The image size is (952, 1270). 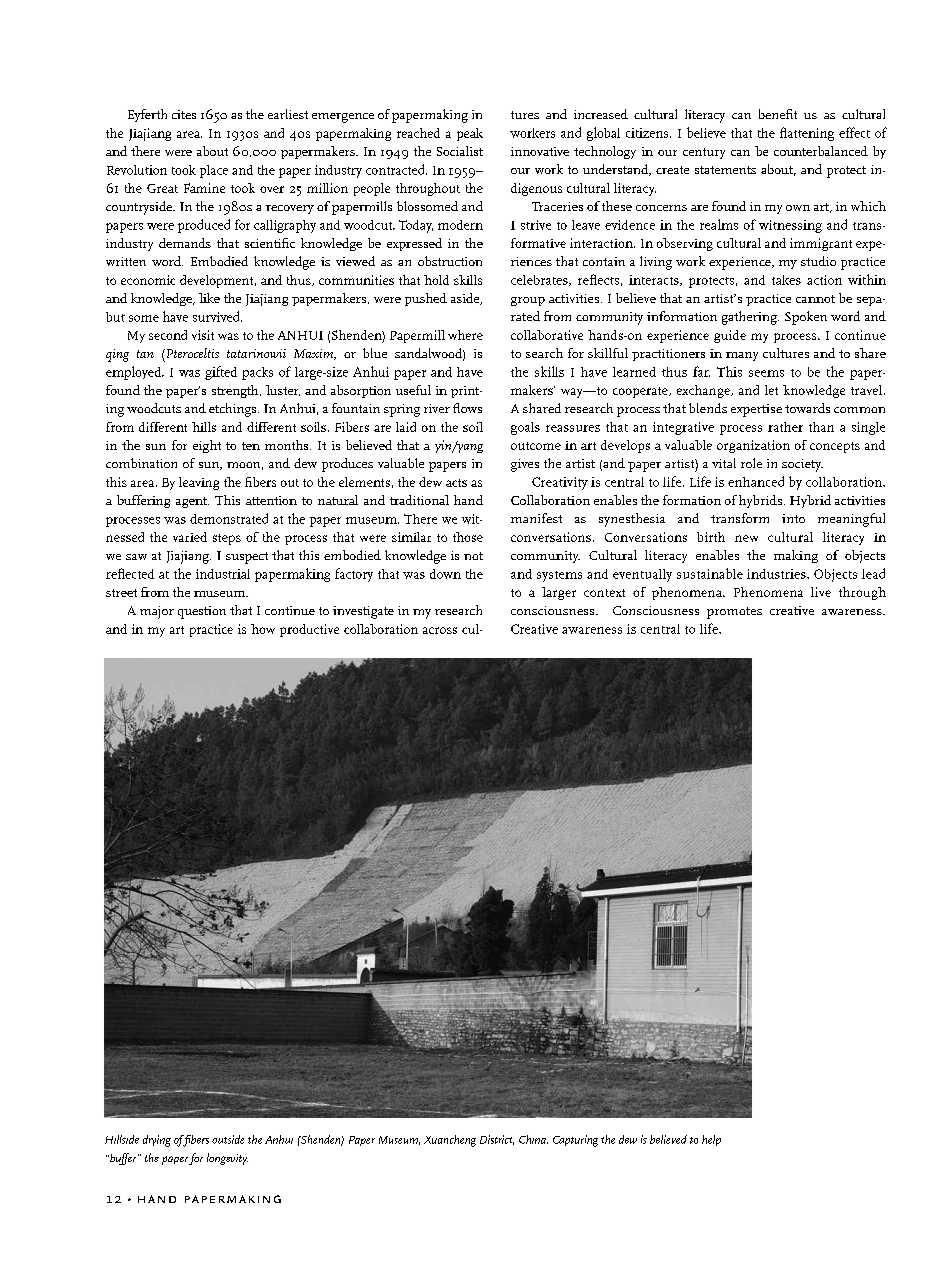 What do you see at coordinates (228, 1139) in the screenshot?
I see `outside` at bounding box center [228, 1139].
